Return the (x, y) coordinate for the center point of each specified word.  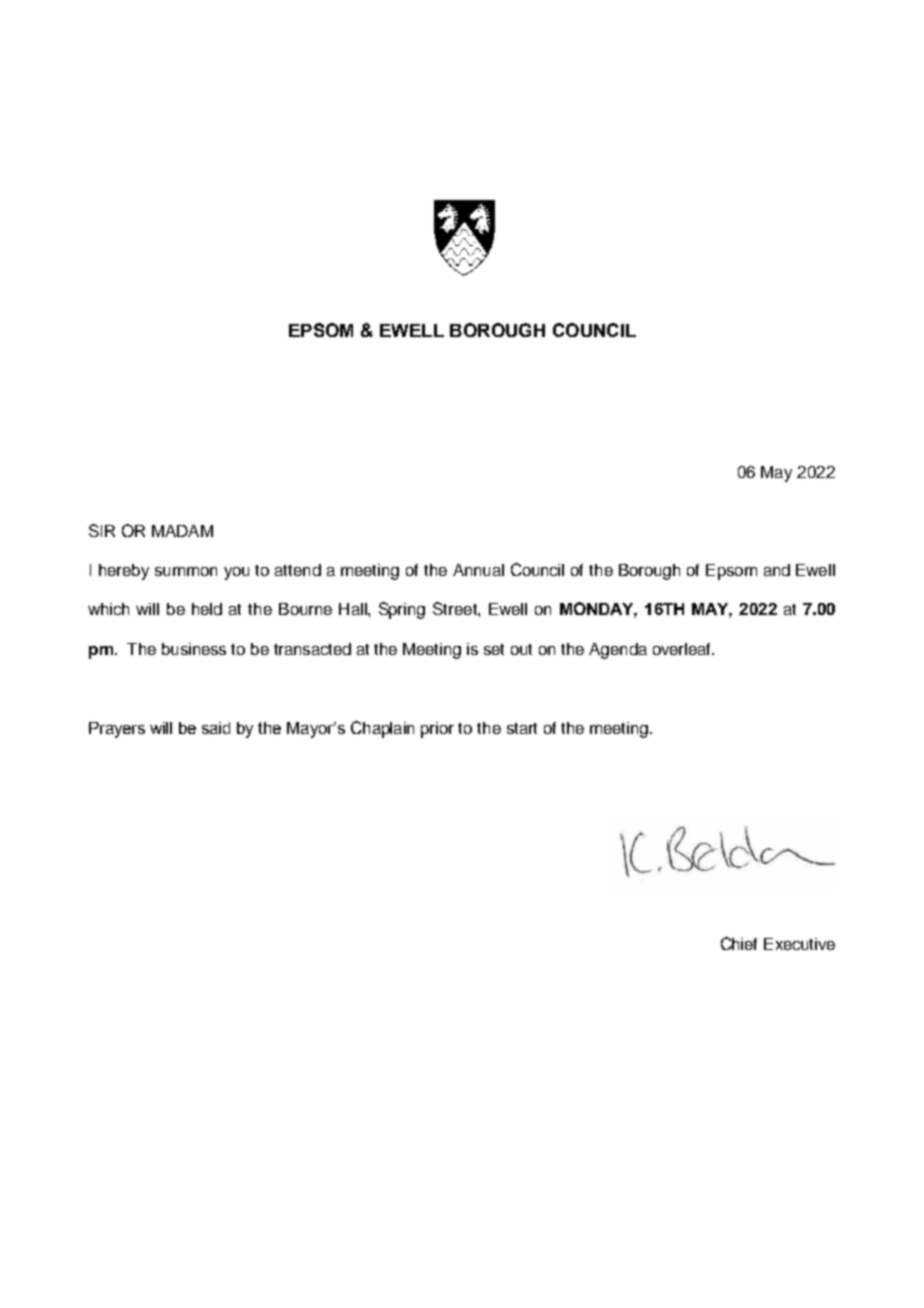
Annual (478, 570)
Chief (739, 943)
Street (456, 608)
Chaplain (382, 729)
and (777, 570)
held (207, 609)
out (521, 649)
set (494, 649)
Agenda (618, 651)
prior (437, 730)
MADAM (182, 531)
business (194, 649)
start (522, 728)
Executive (799, 944)
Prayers (117, 730)
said (216, 728)
